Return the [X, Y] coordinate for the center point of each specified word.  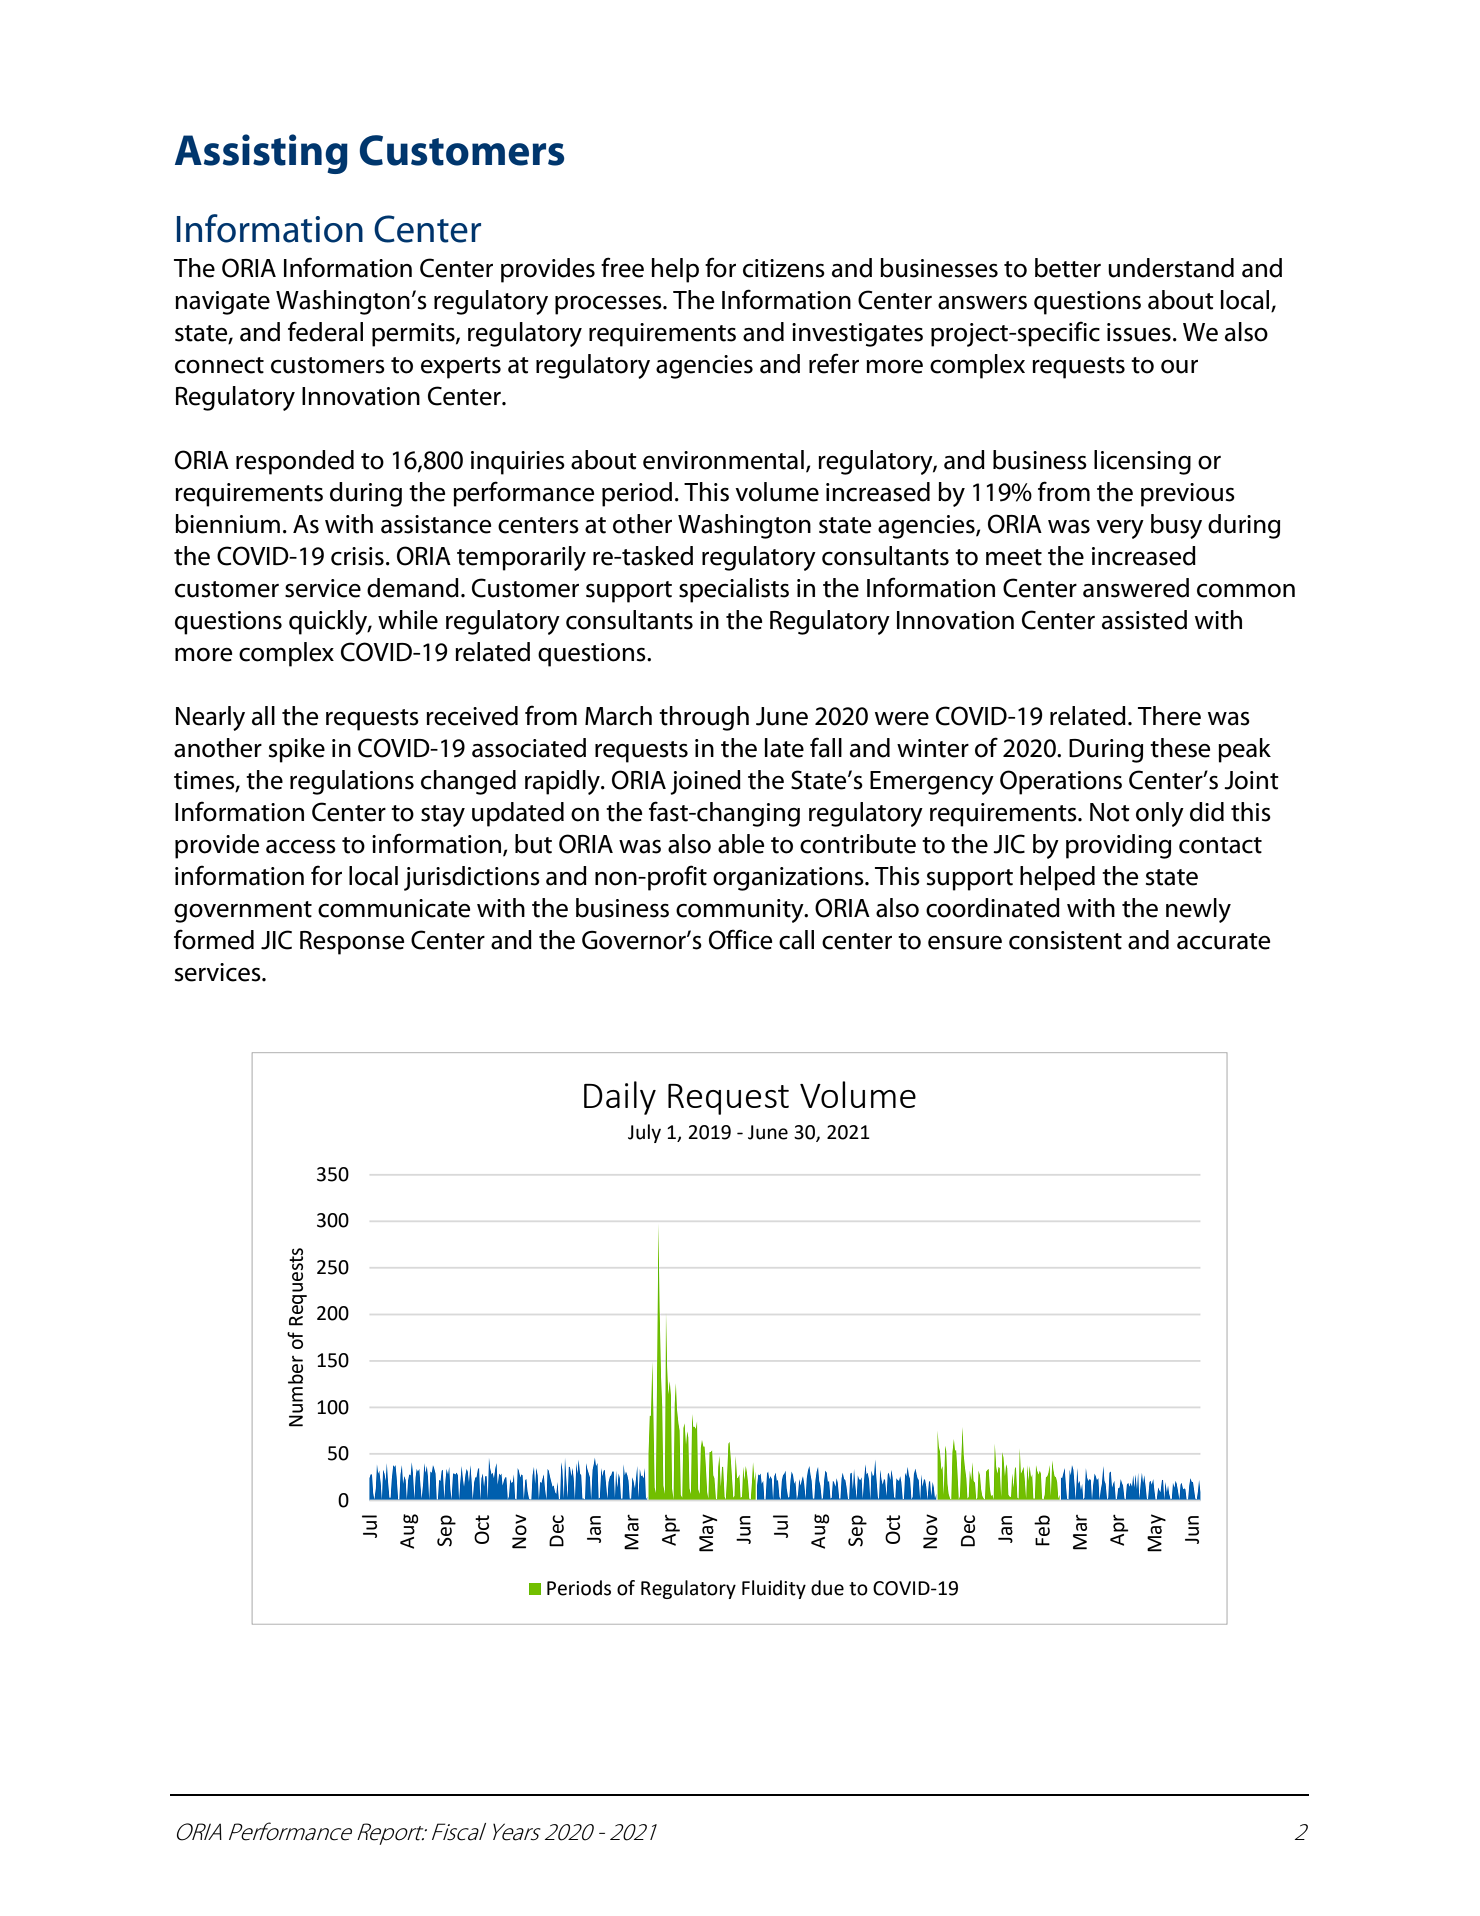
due [827, 1588]
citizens [784, 268]
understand [1171, 268]
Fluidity [774, 1589]
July [644, 1133]
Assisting [261, 154]
